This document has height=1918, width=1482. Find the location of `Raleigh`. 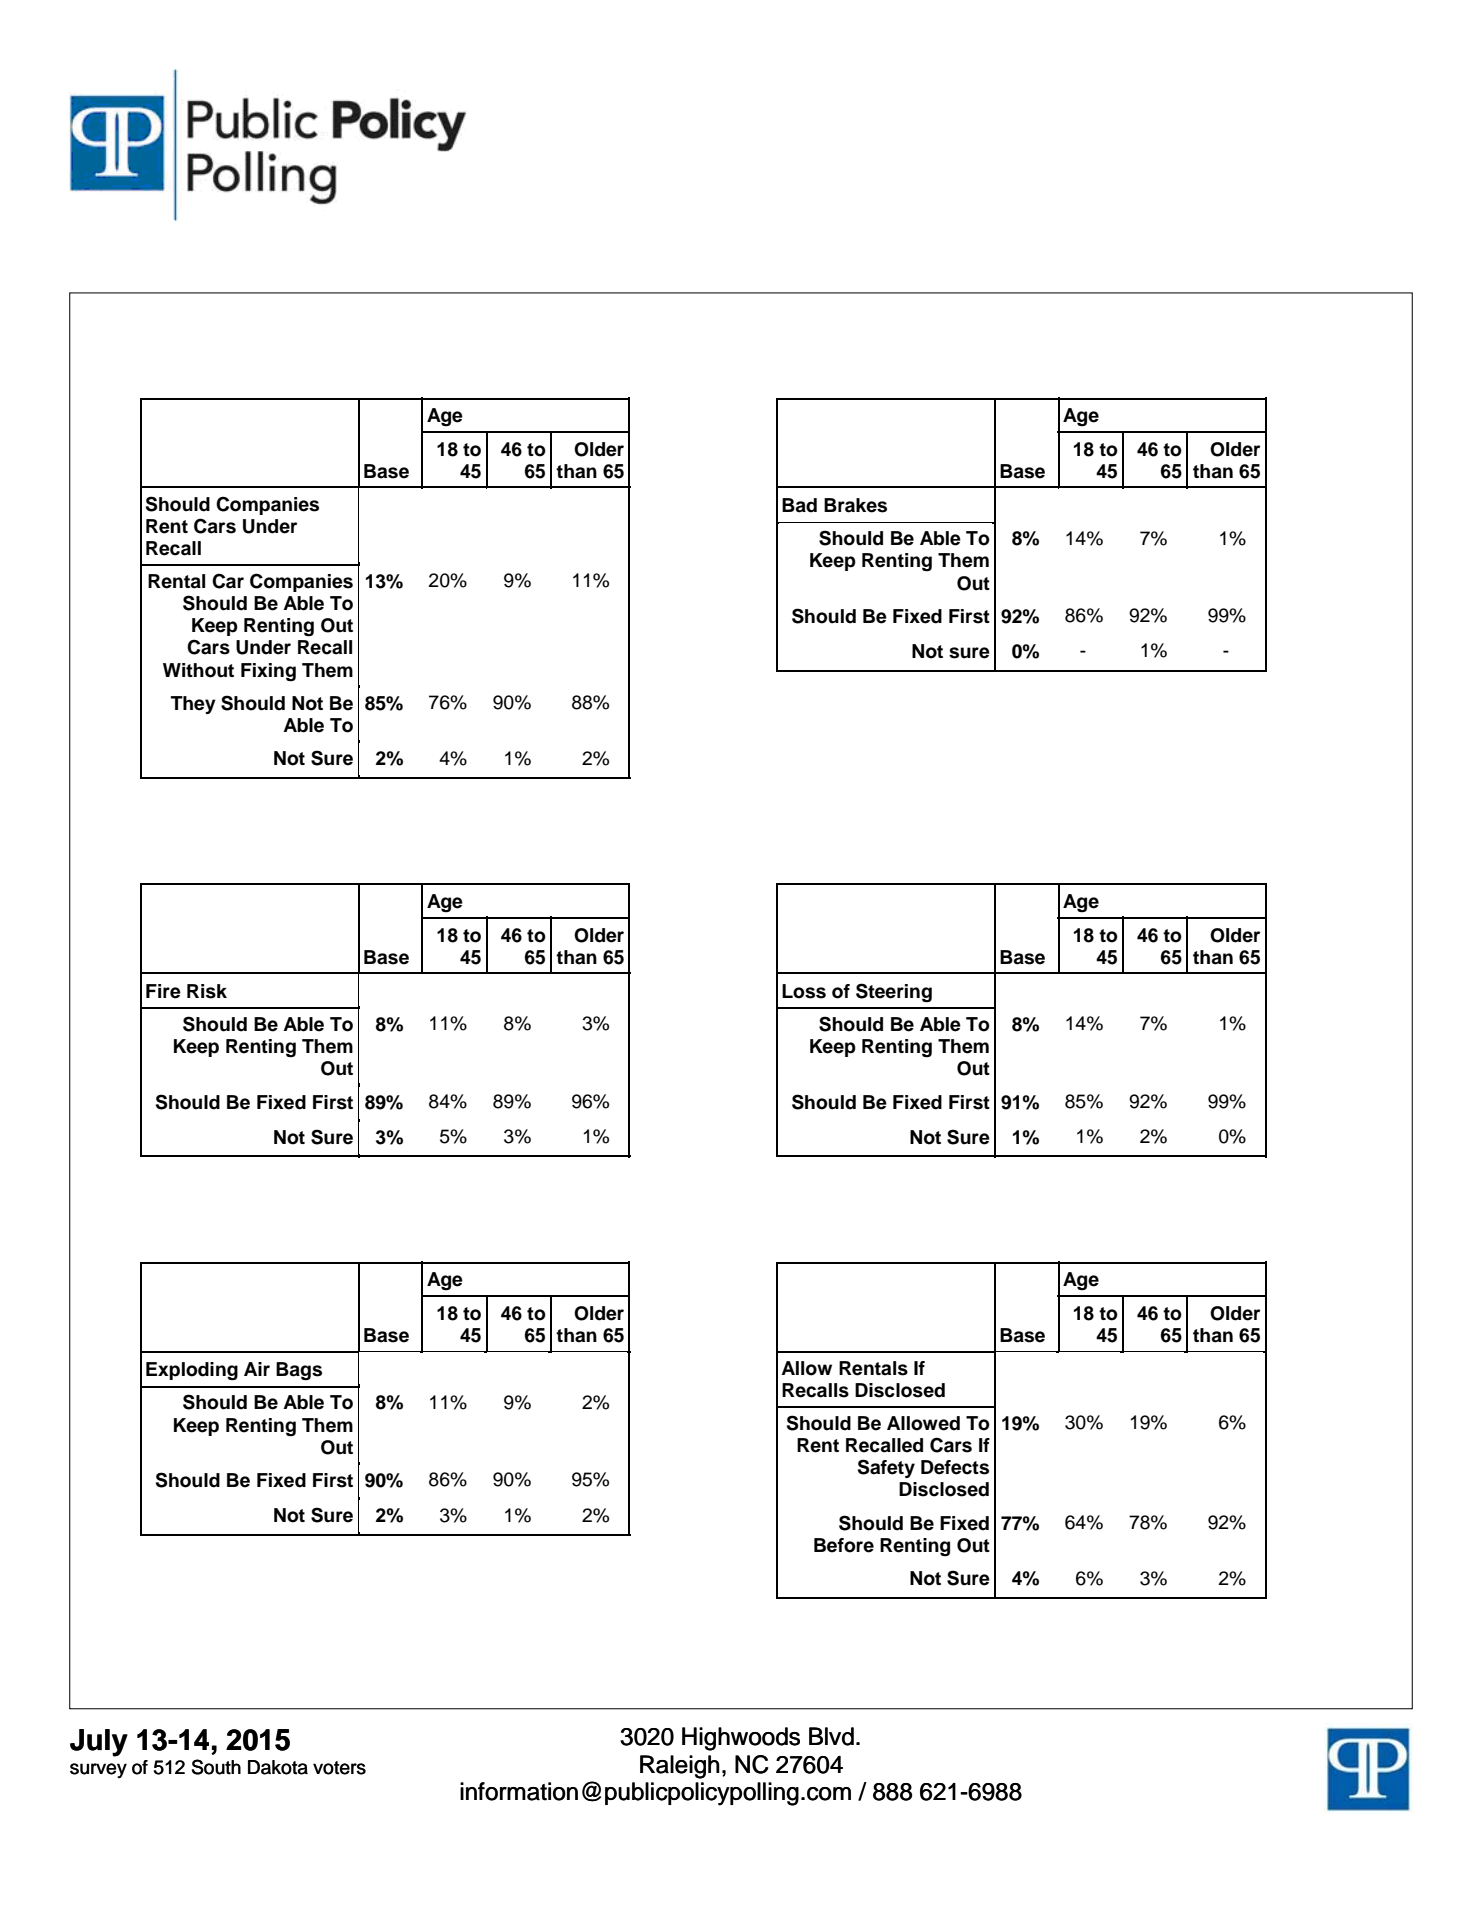

Raleigh is located at coordinates (680, 1767).
